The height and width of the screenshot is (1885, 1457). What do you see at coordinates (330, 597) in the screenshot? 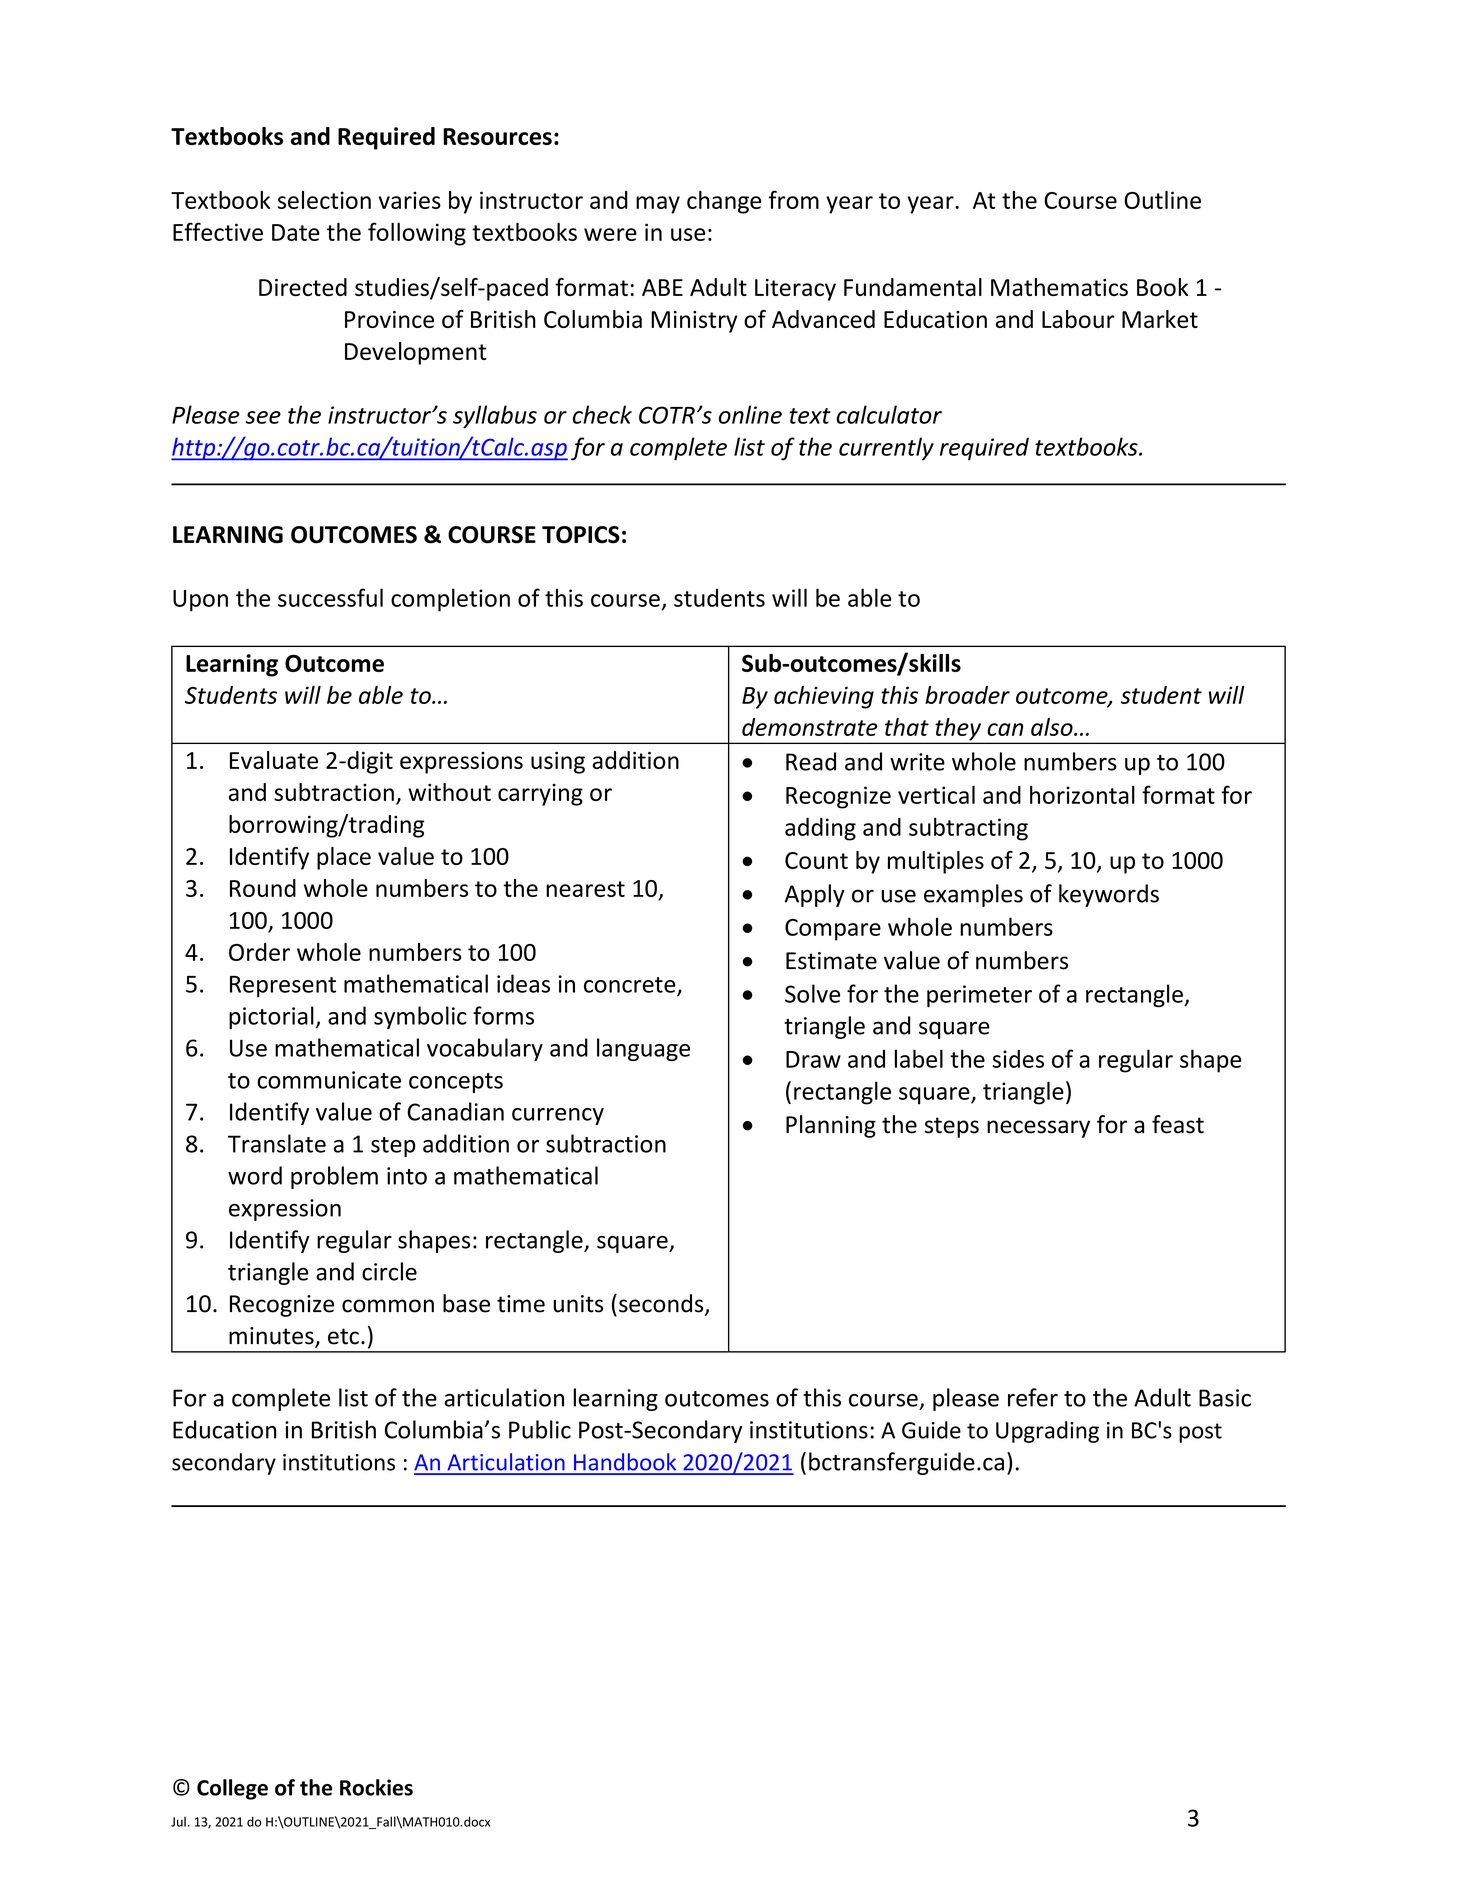
I see `successful` at bounding box center [330, 597].
